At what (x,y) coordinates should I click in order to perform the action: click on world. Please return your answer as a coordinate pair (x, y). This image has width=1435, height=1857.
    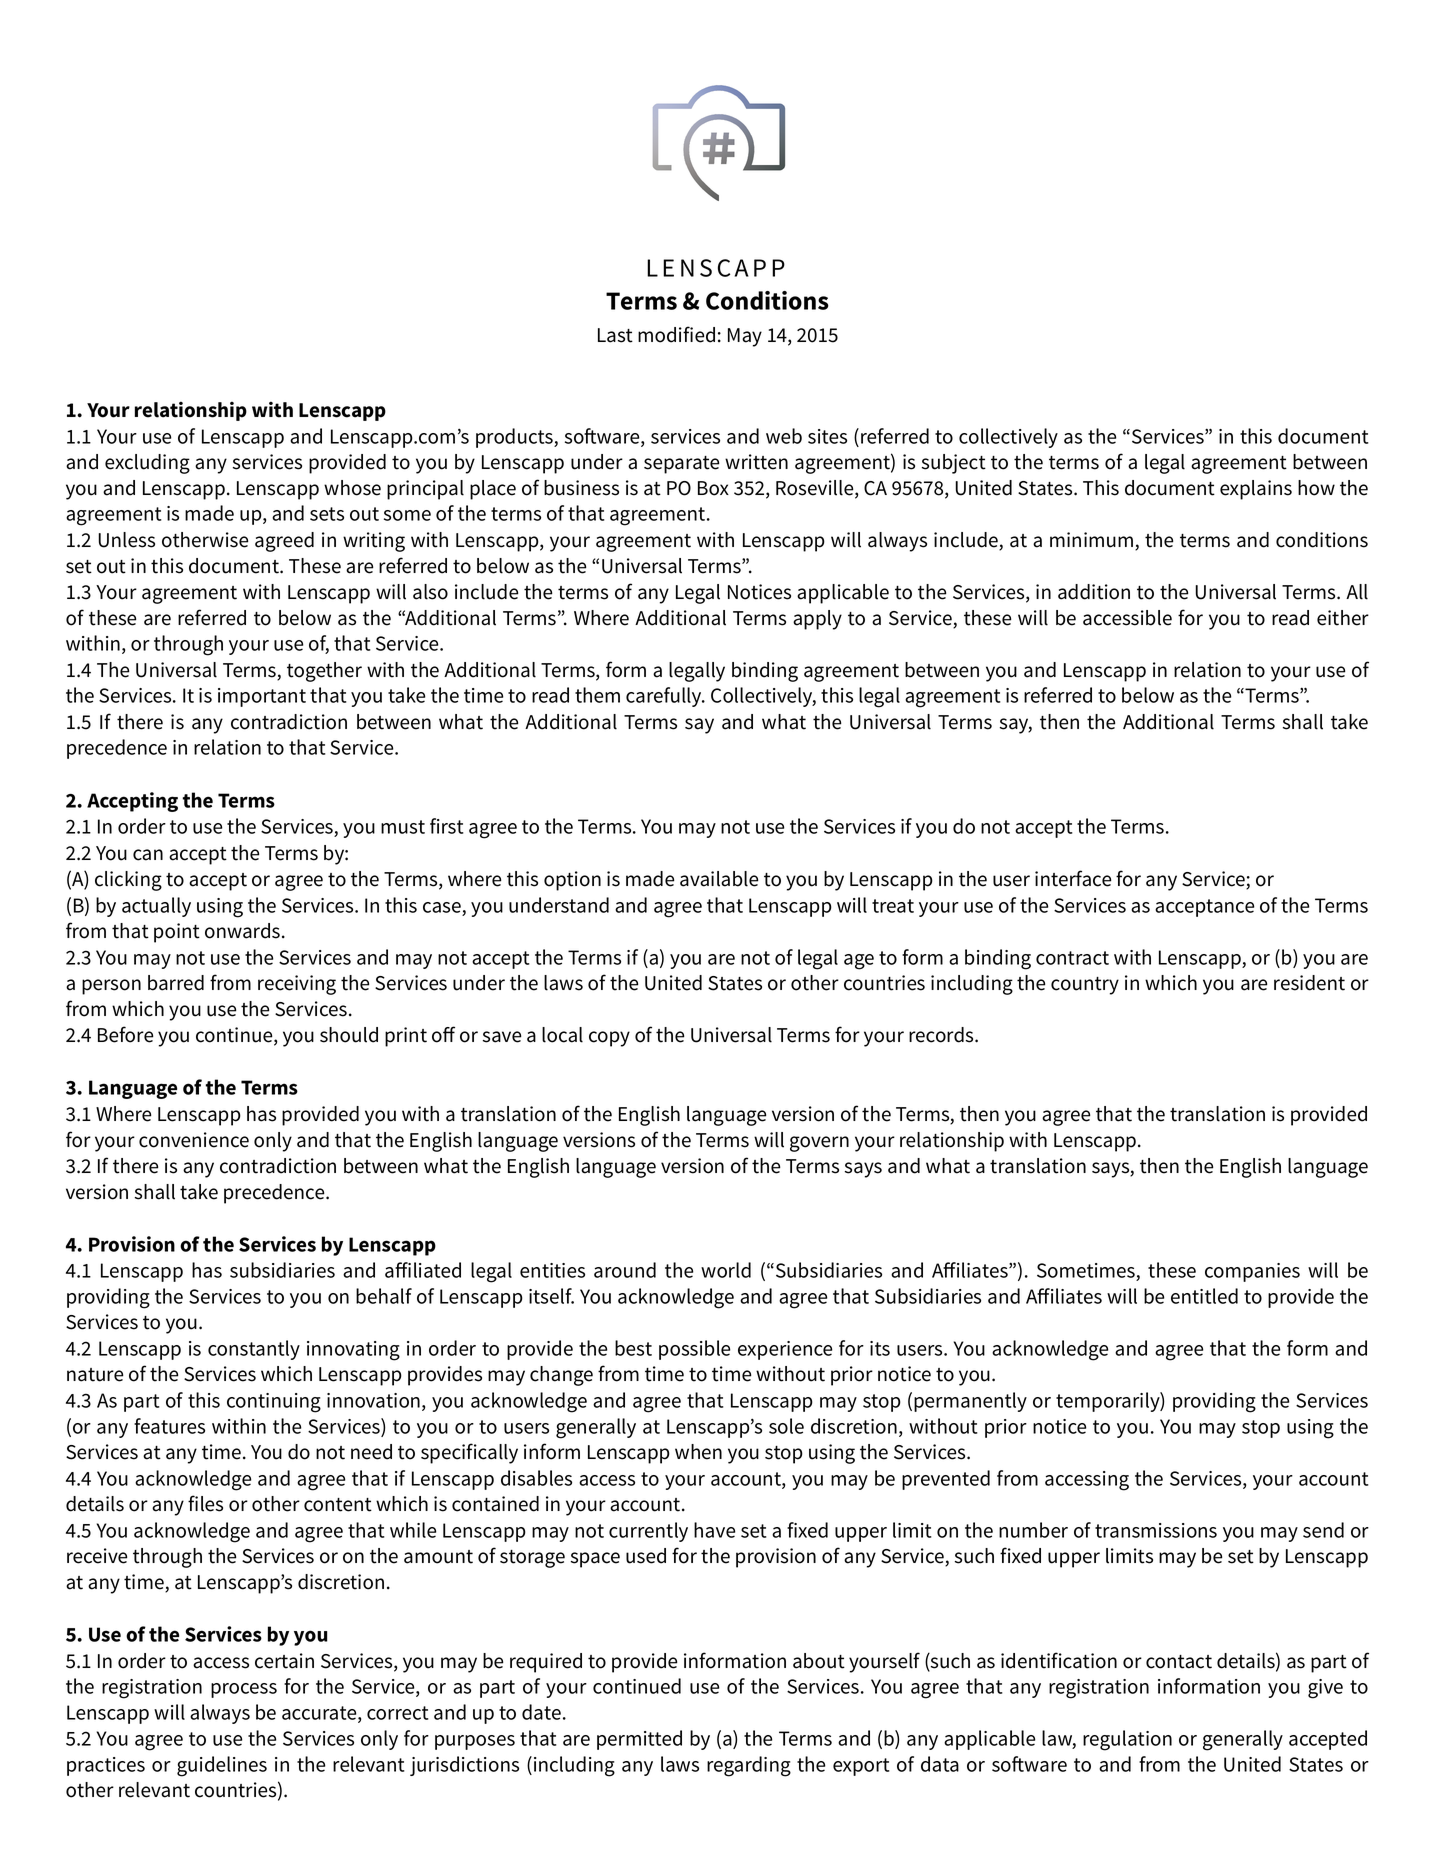
    Looking at the image, I should click on (726, 1270).
